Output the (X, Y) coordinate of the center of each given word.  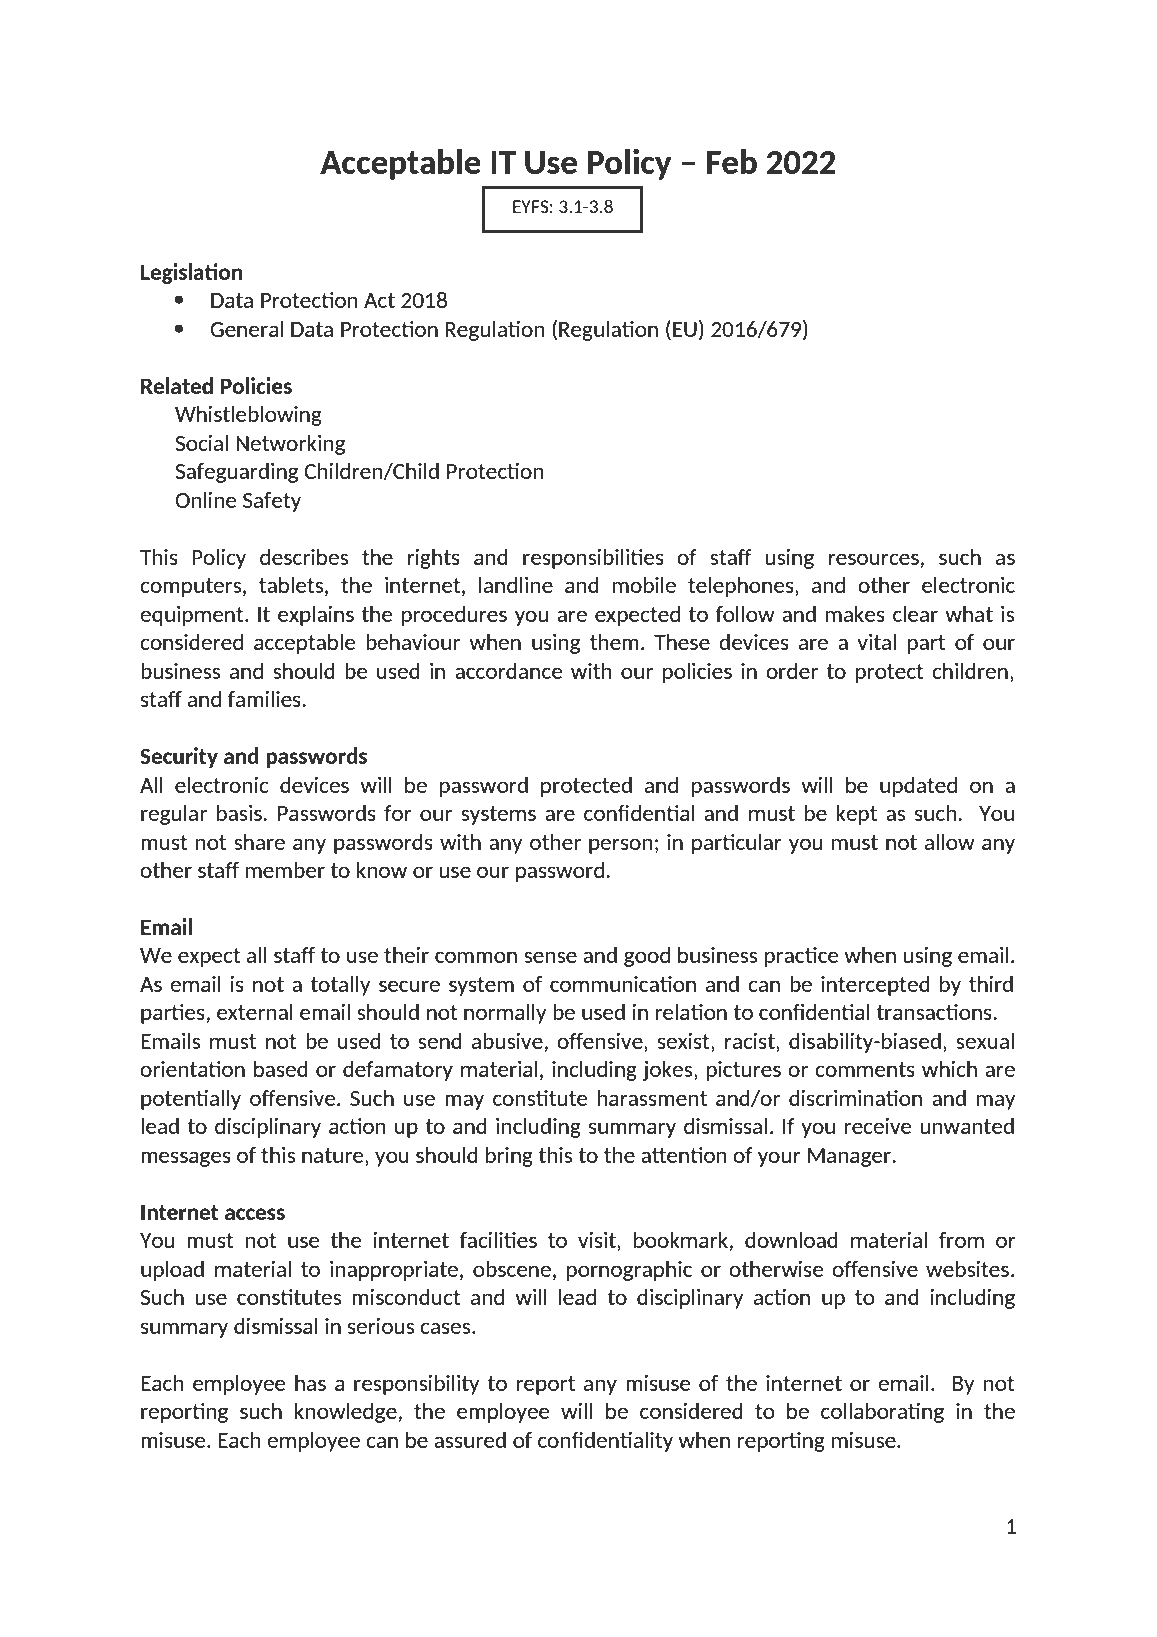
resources (874, 559)
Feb (732, 161)
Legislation (192, 273)
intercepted (875, 986)
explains (316, 616)
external (255, 1012)
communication (623, 984)
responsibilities (593, 559)
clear (915, 614)
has (310, 1383)
